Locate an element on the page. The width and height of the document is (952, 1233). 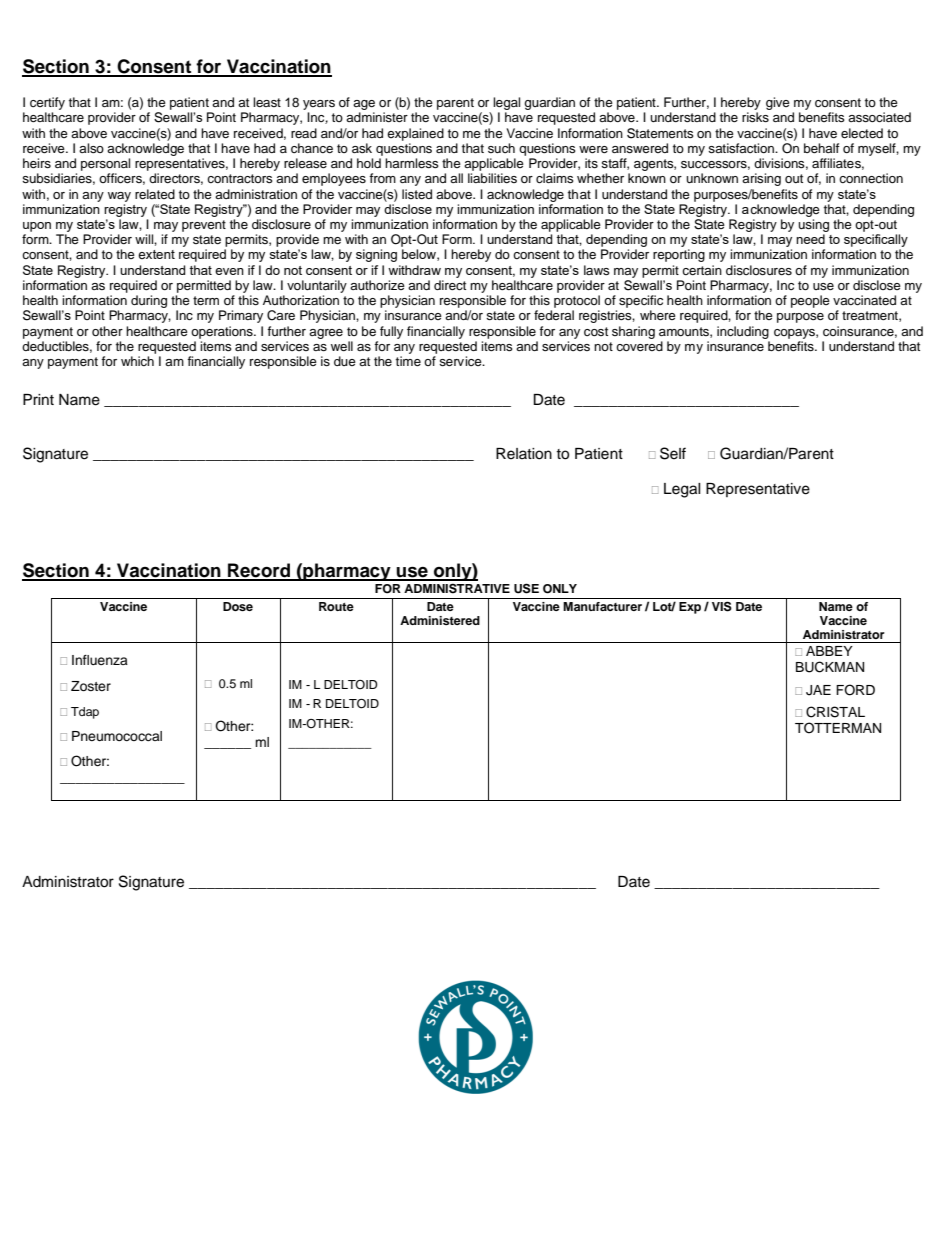
Route is located at coordinates (336, 606).
